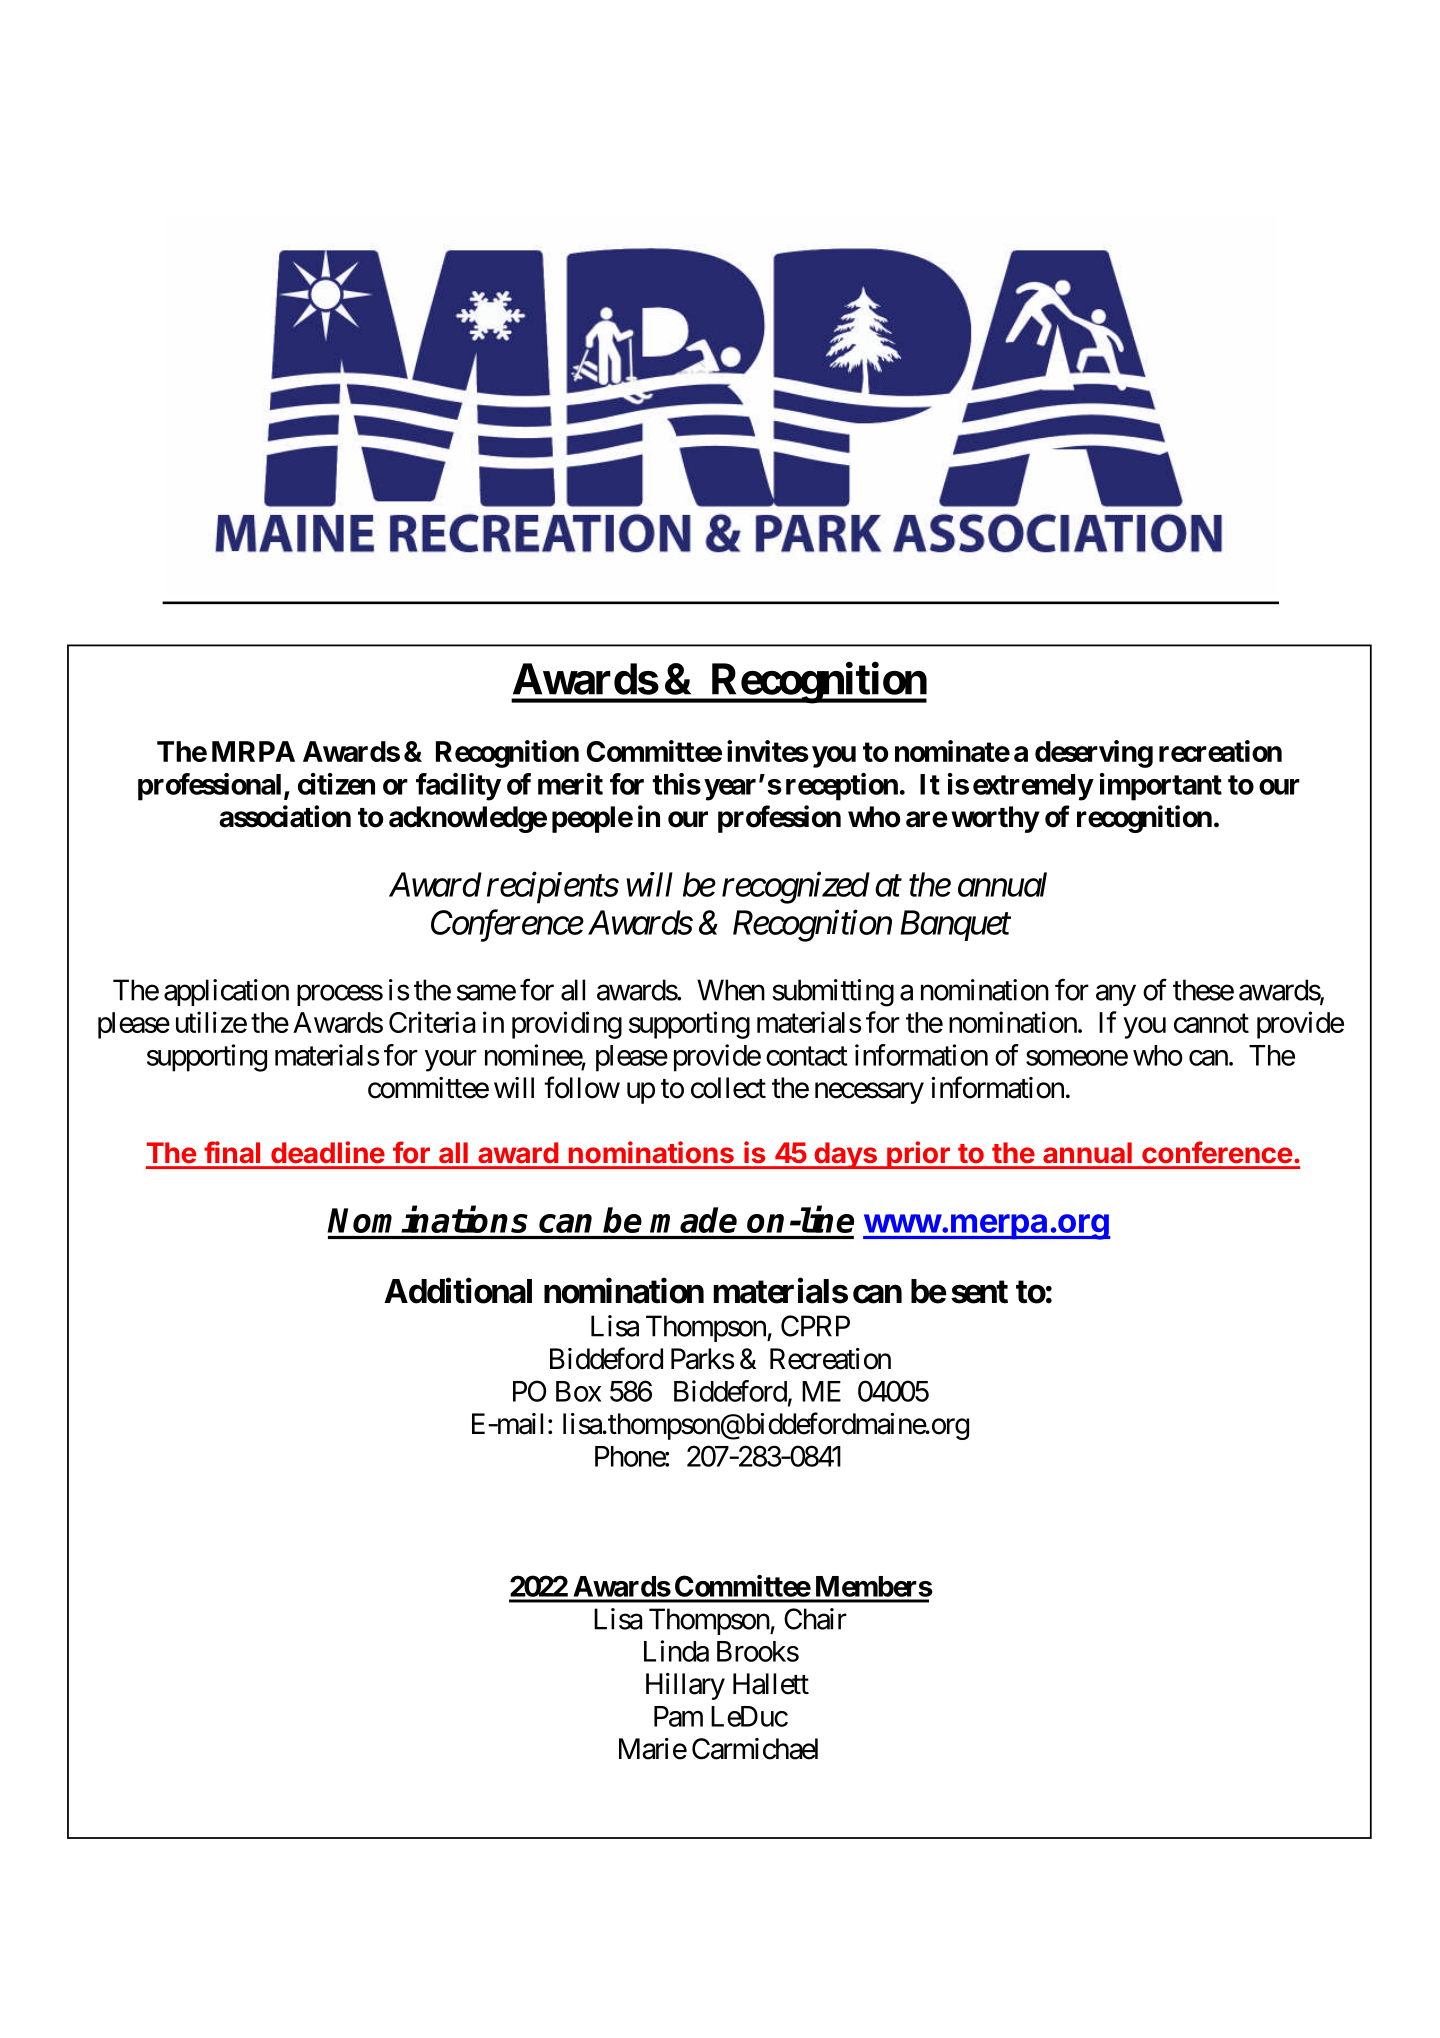 This screenshot has height=2038, width=1440. Describe the element at coordinates (845, 1155) in the screenshot. I see `days` at that location.
